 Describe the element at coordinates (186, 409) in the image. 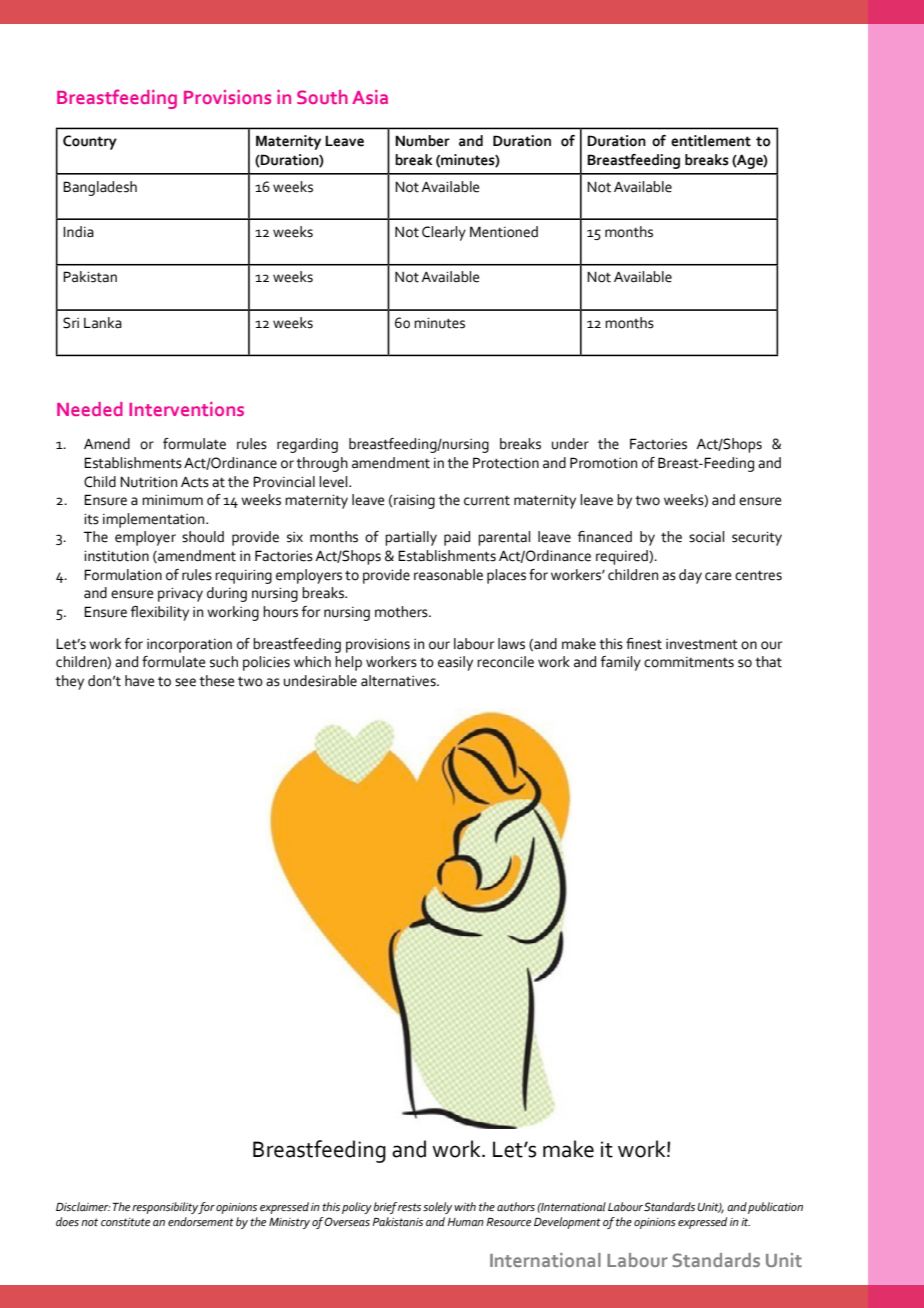

I see `Interventions` at that location.
